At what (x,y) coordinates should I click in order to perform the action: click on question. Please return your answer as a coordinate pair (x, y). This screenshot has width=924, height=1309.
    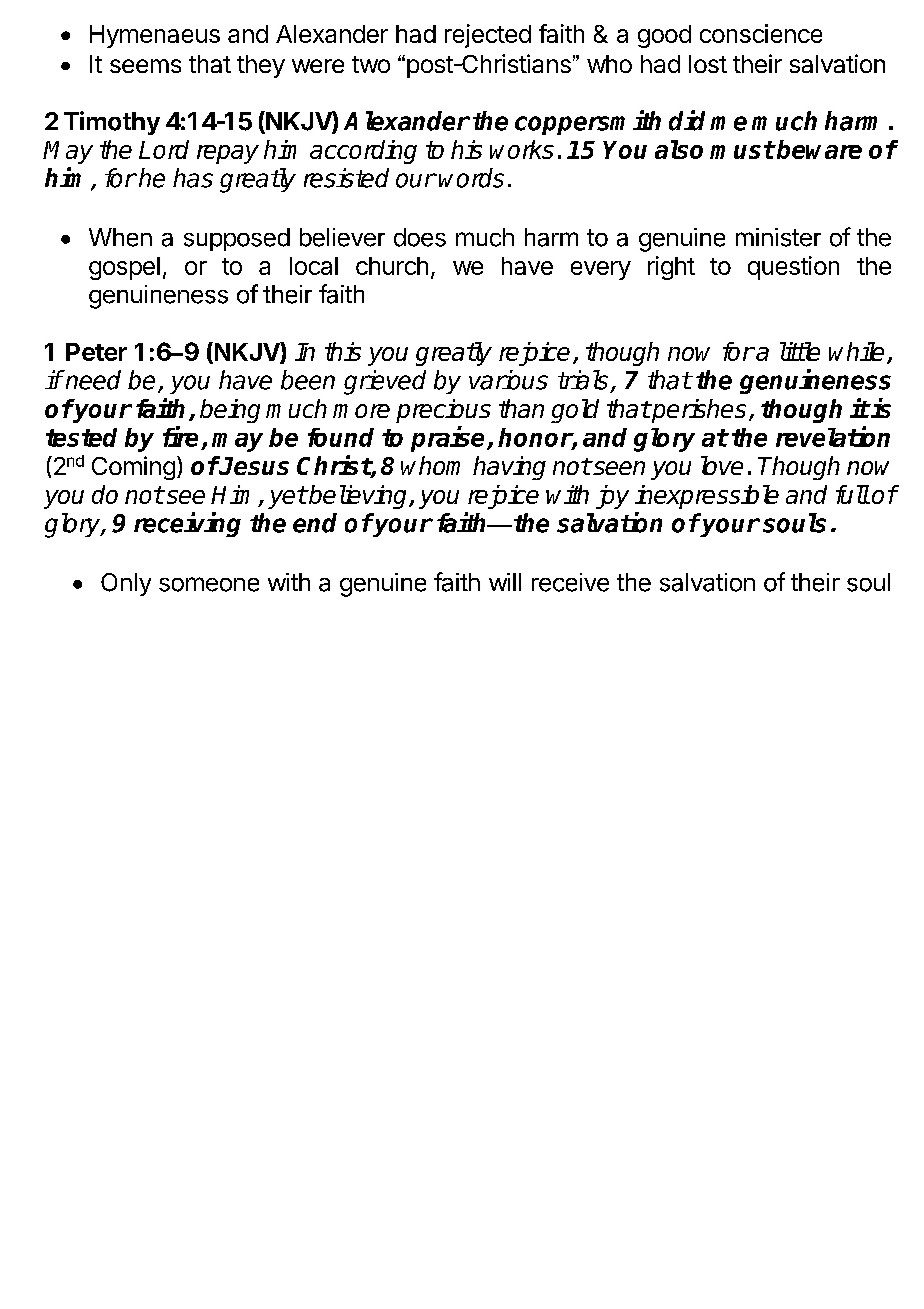
    Looking at the image, I should click on (793, 268).
